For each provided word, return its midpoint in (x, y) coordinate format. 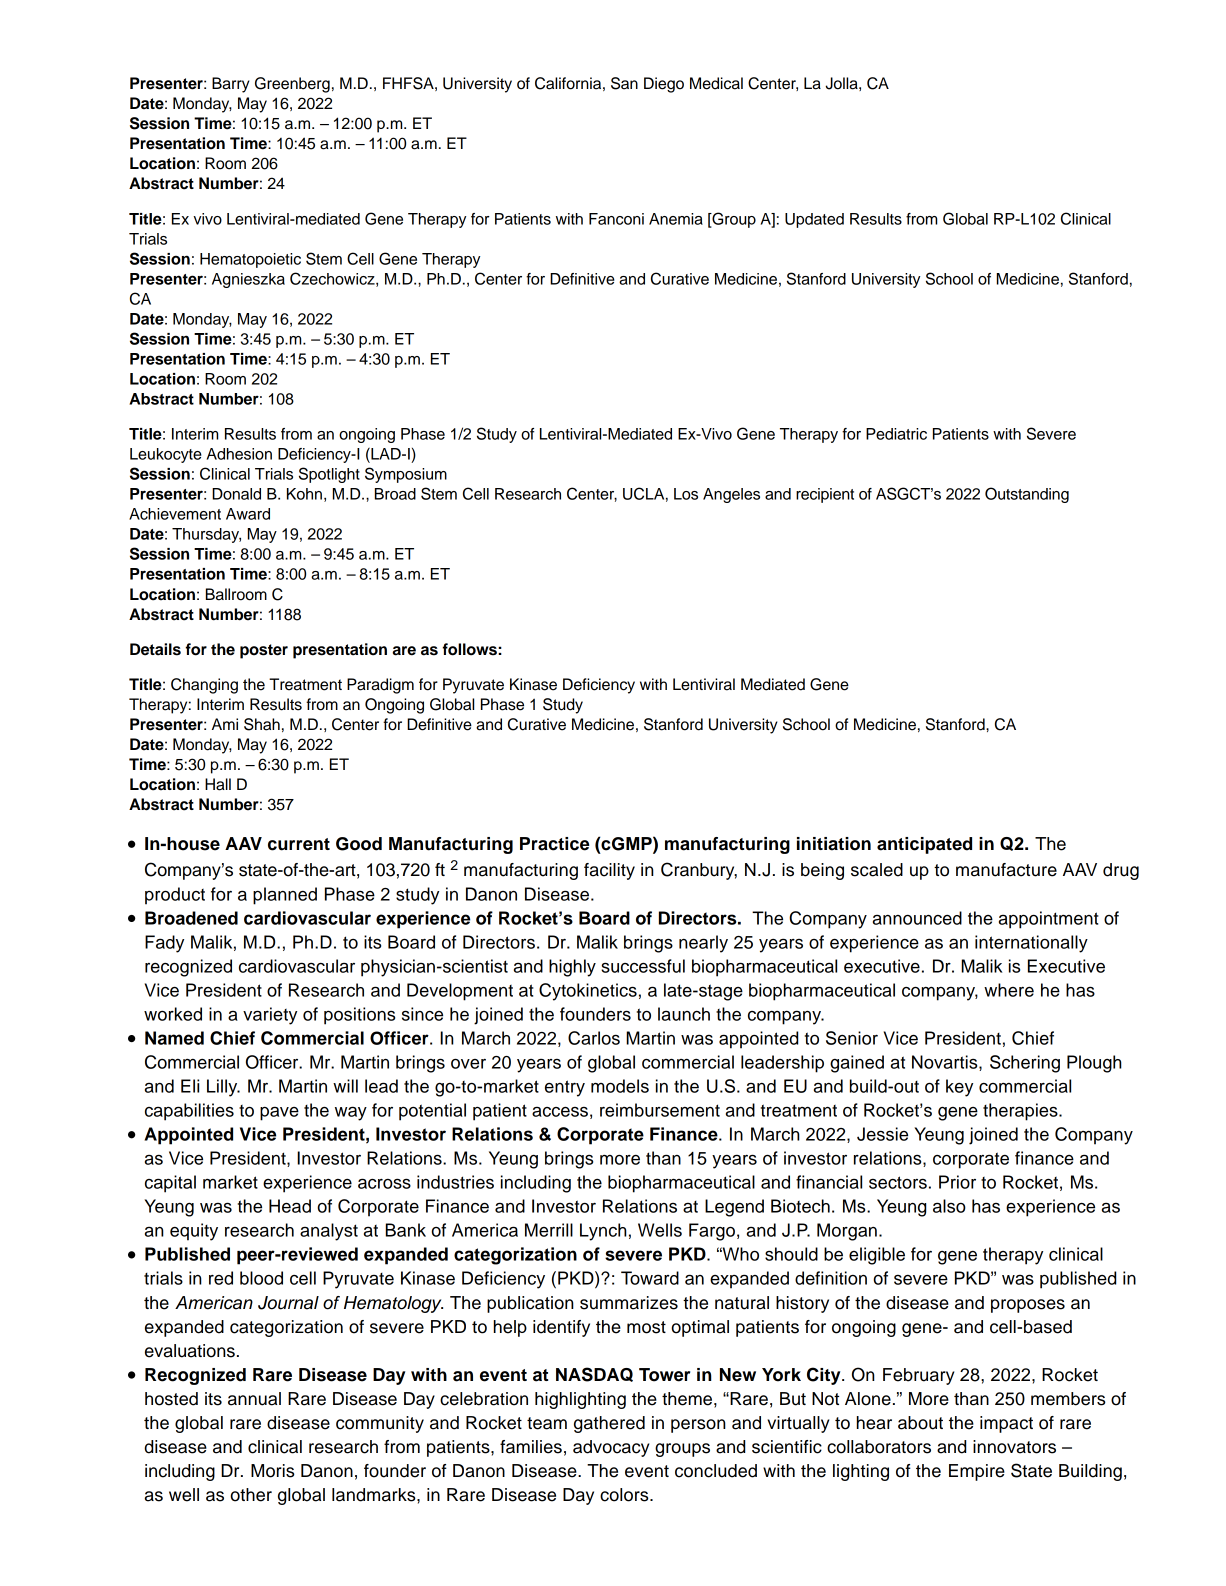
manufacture (1006, 870)
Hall (218, 784)
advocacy (611, 1448)
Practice (554, 844)
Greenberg (292, 85)
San (624, 83)
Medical (716, 83)
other (251, 1495)
